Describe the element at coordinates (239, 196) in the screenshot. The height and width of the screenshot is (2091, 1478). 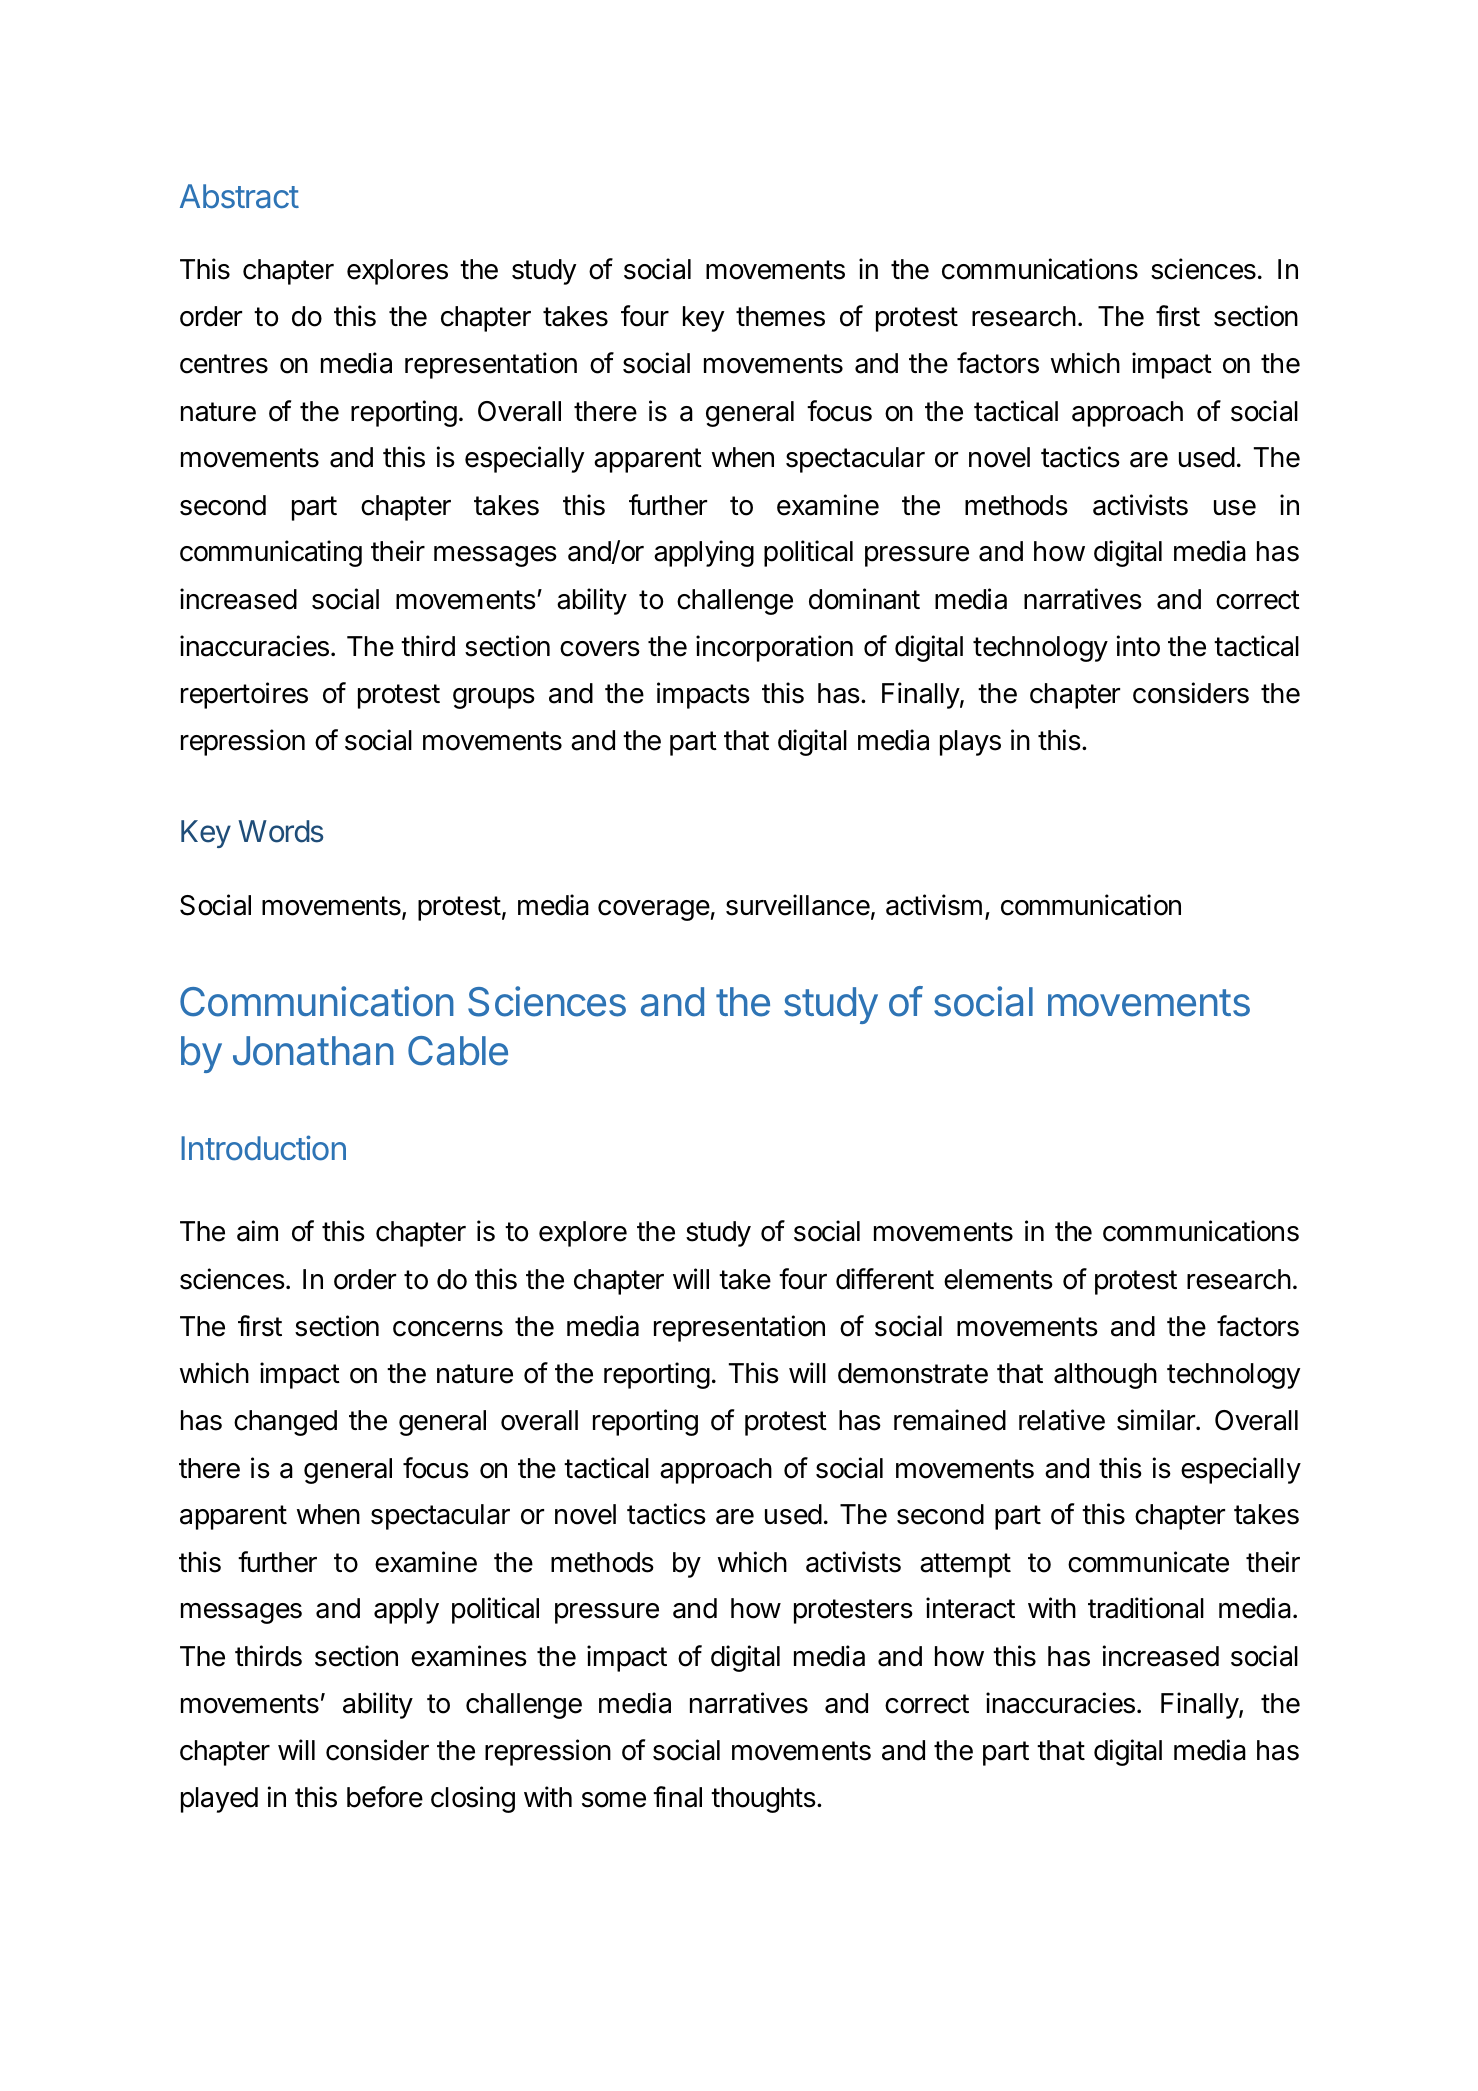
I see `Abstract` at that location.
